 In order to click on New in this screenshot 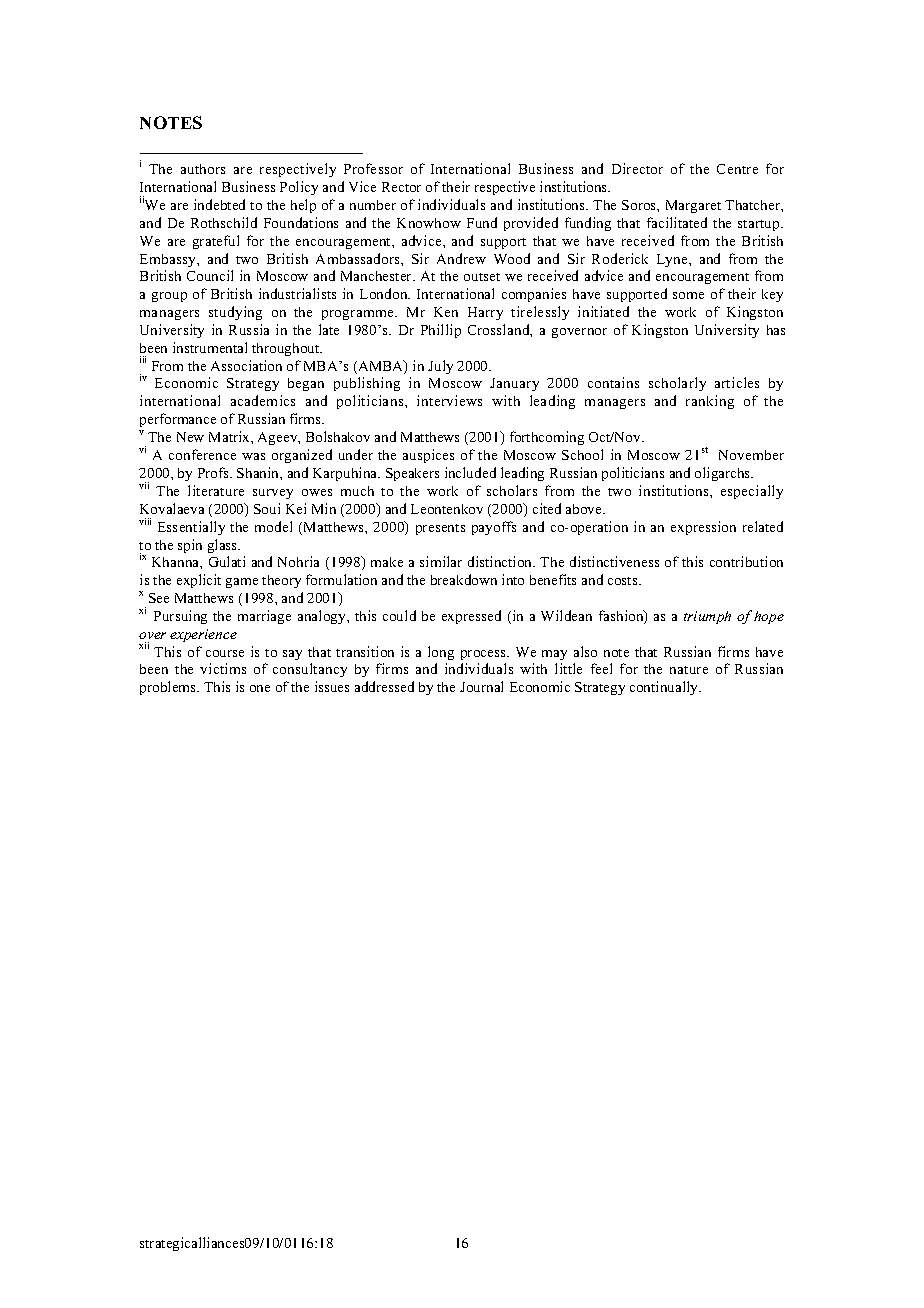, I will do `click(190, 437)`.
